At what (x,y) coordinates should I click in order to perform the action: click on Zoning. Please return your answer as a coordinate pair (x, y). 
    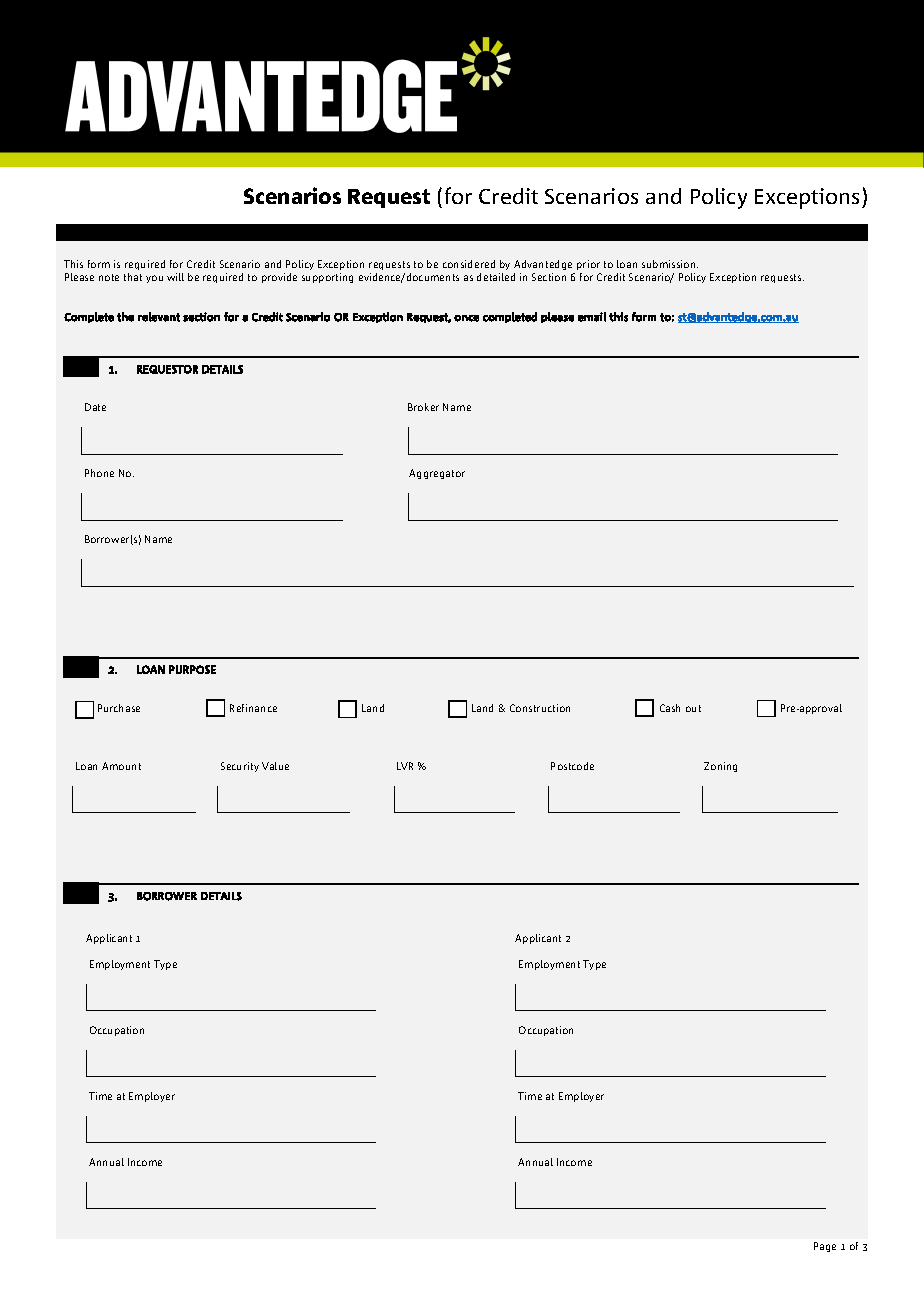
    Looking at the image, I should click on (720, 767).
